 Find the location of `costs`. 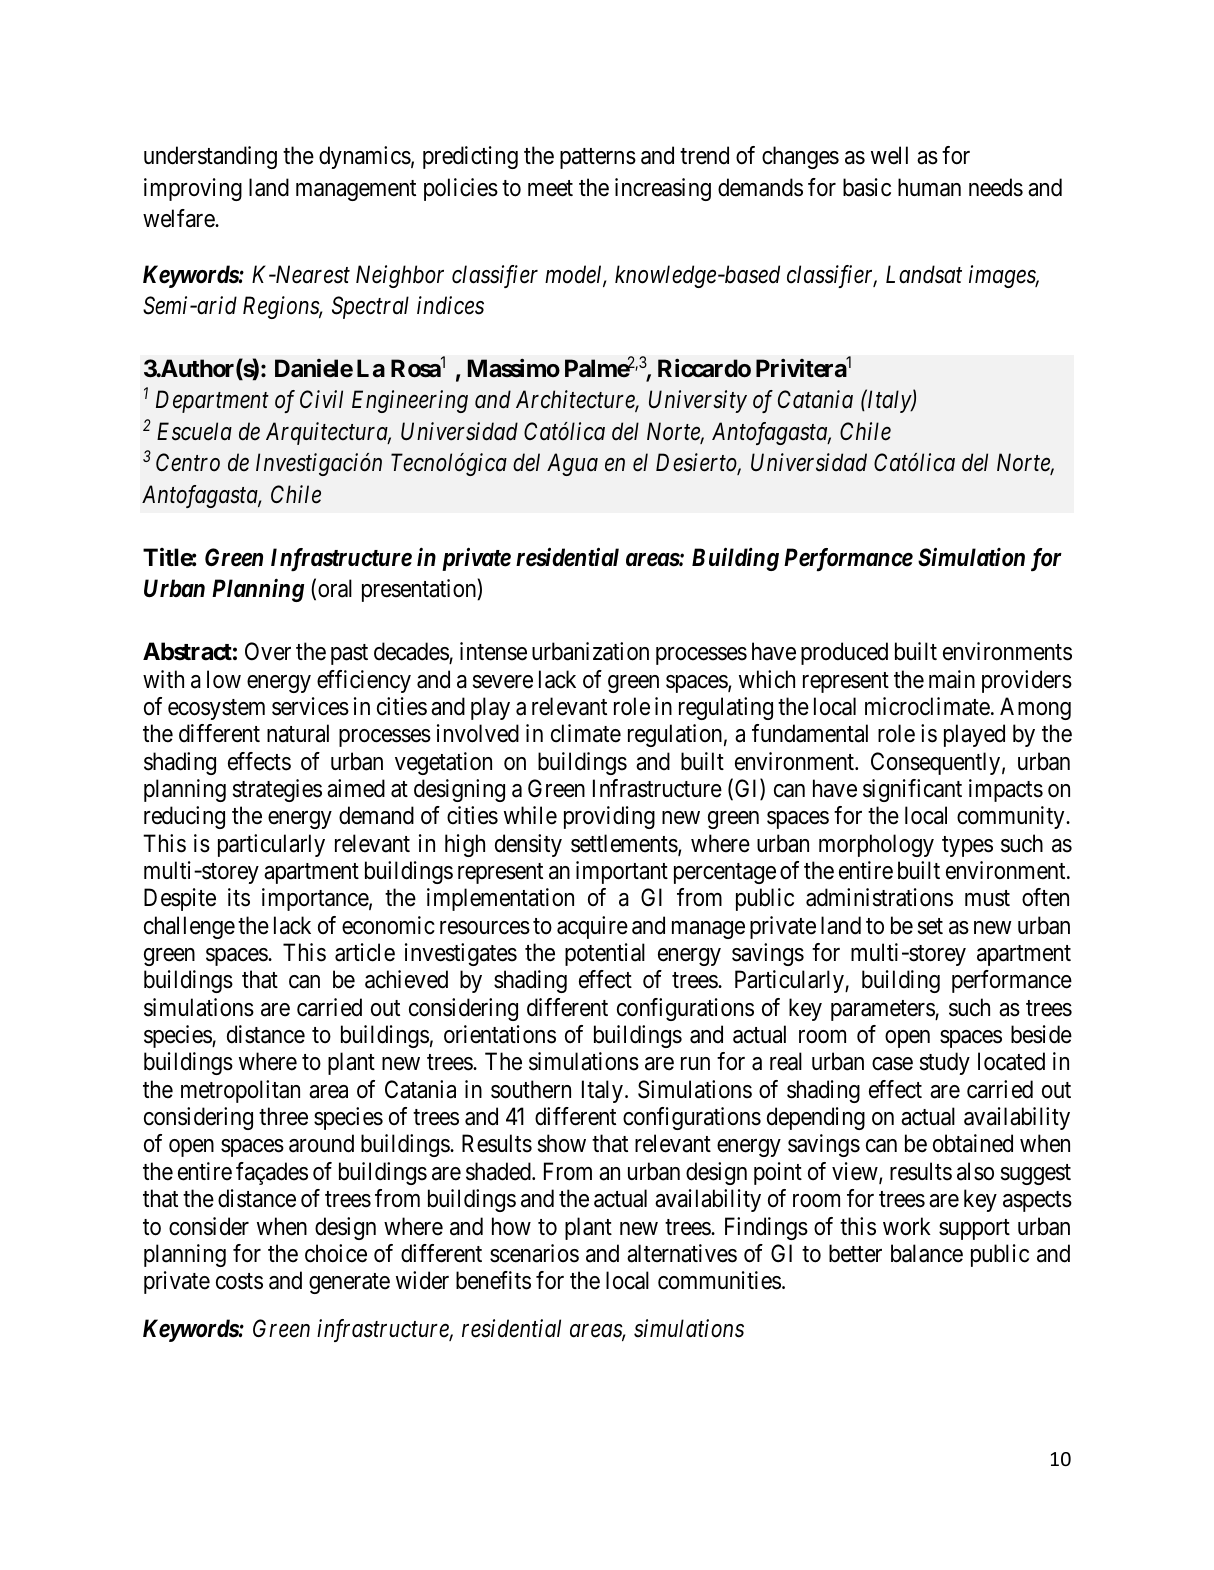

costs is located at coordinates (239, 1281).
